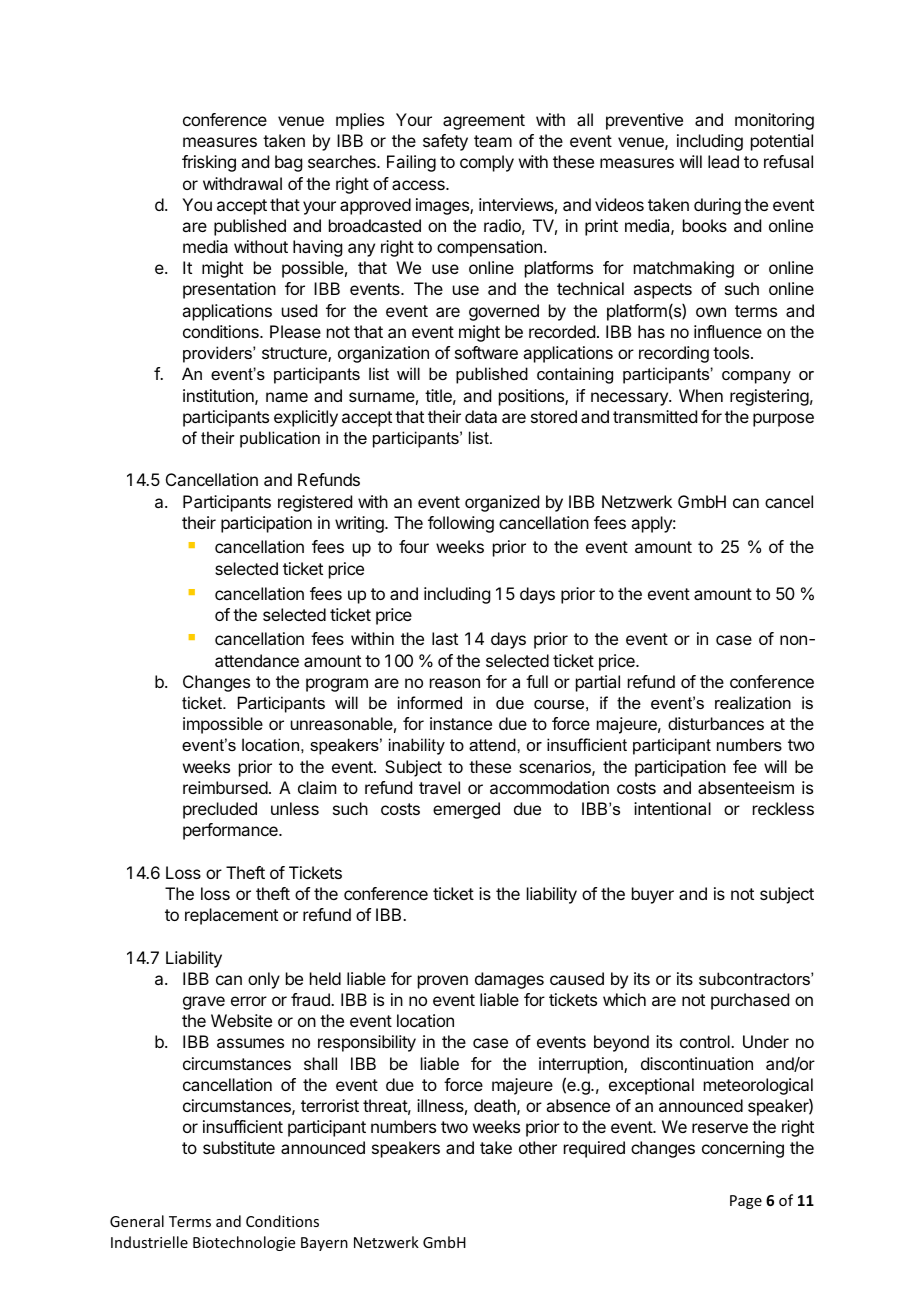 The width and height of the screenshot is (924, 1308). I want to click on frisking, so click(209, 163).
